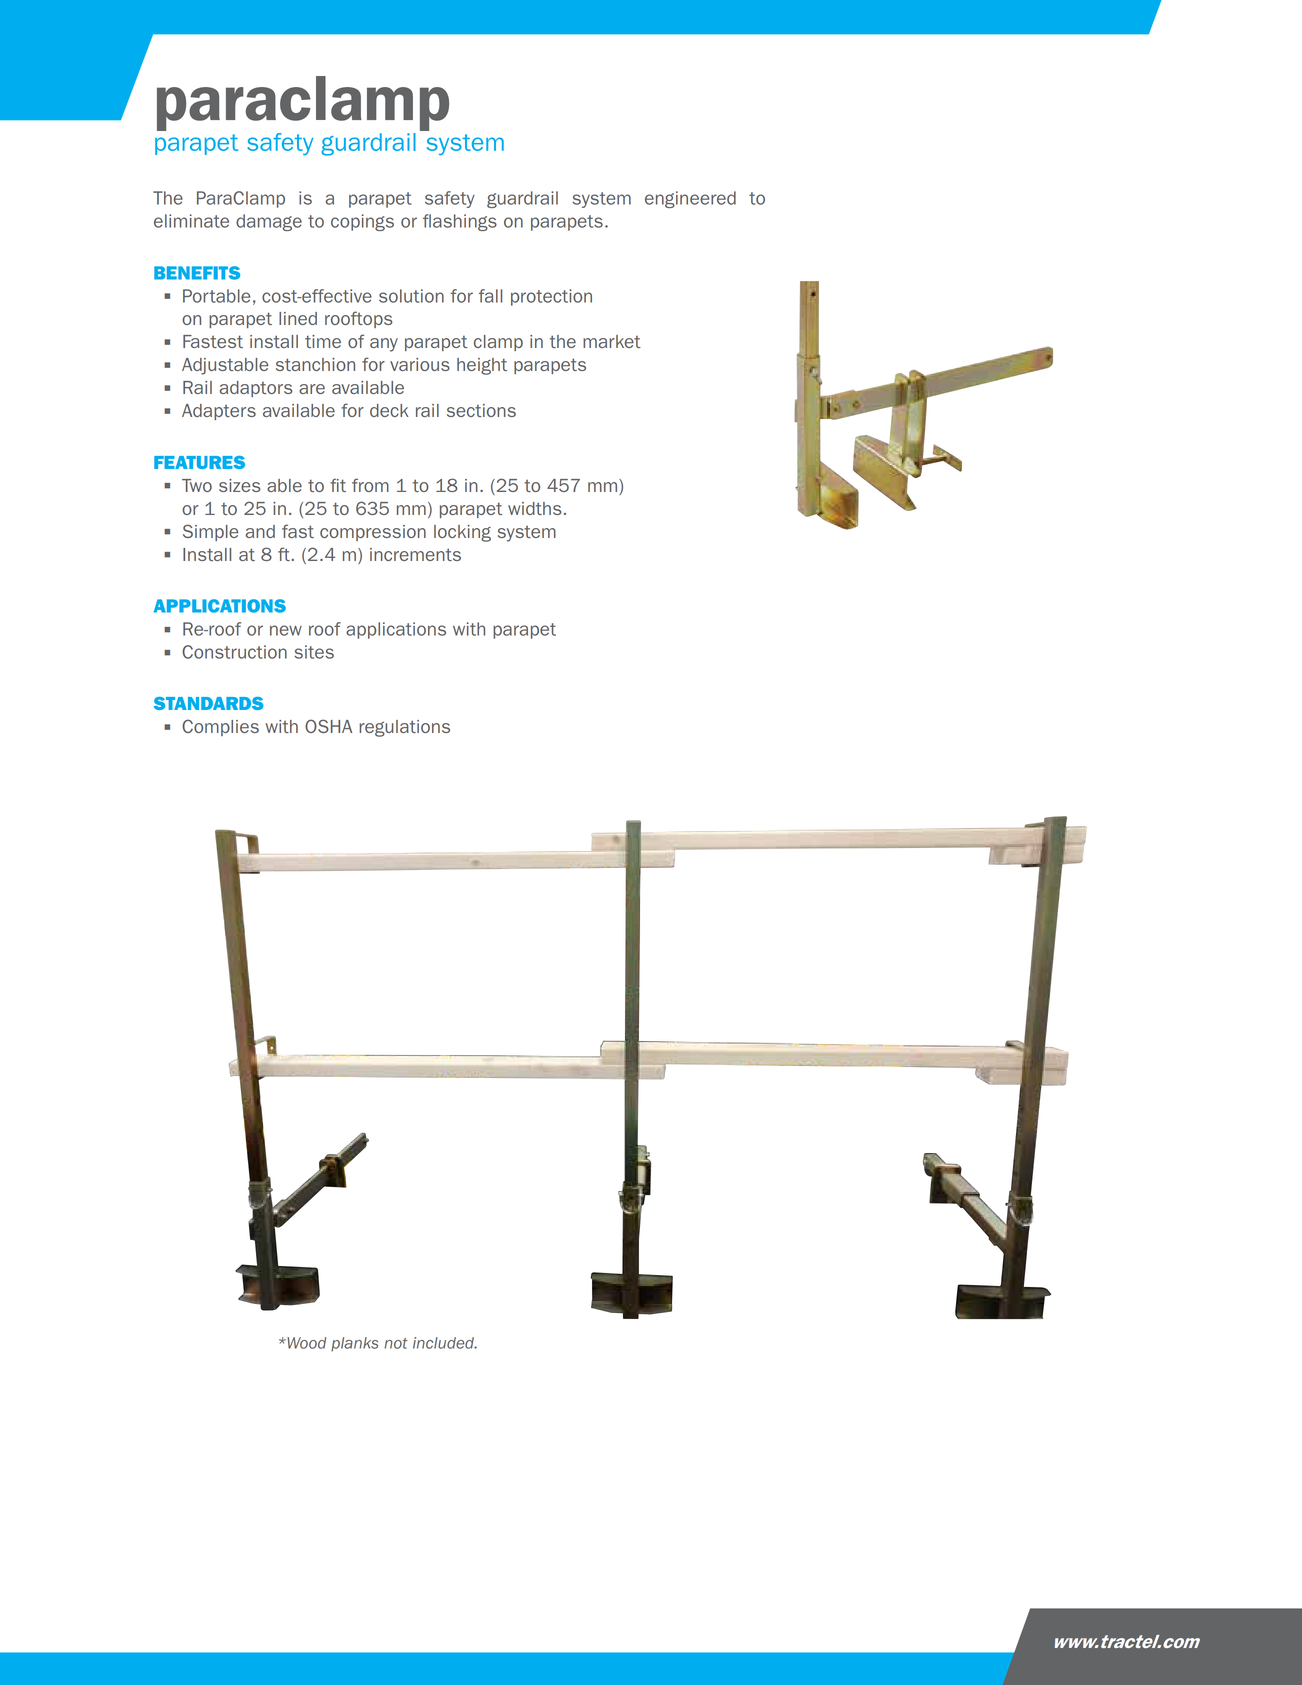 The height and width of the screenshot is (1685, 1302). Describe the element at coordinates (415, 554) in the screenshot. I see `increments` at that location.
